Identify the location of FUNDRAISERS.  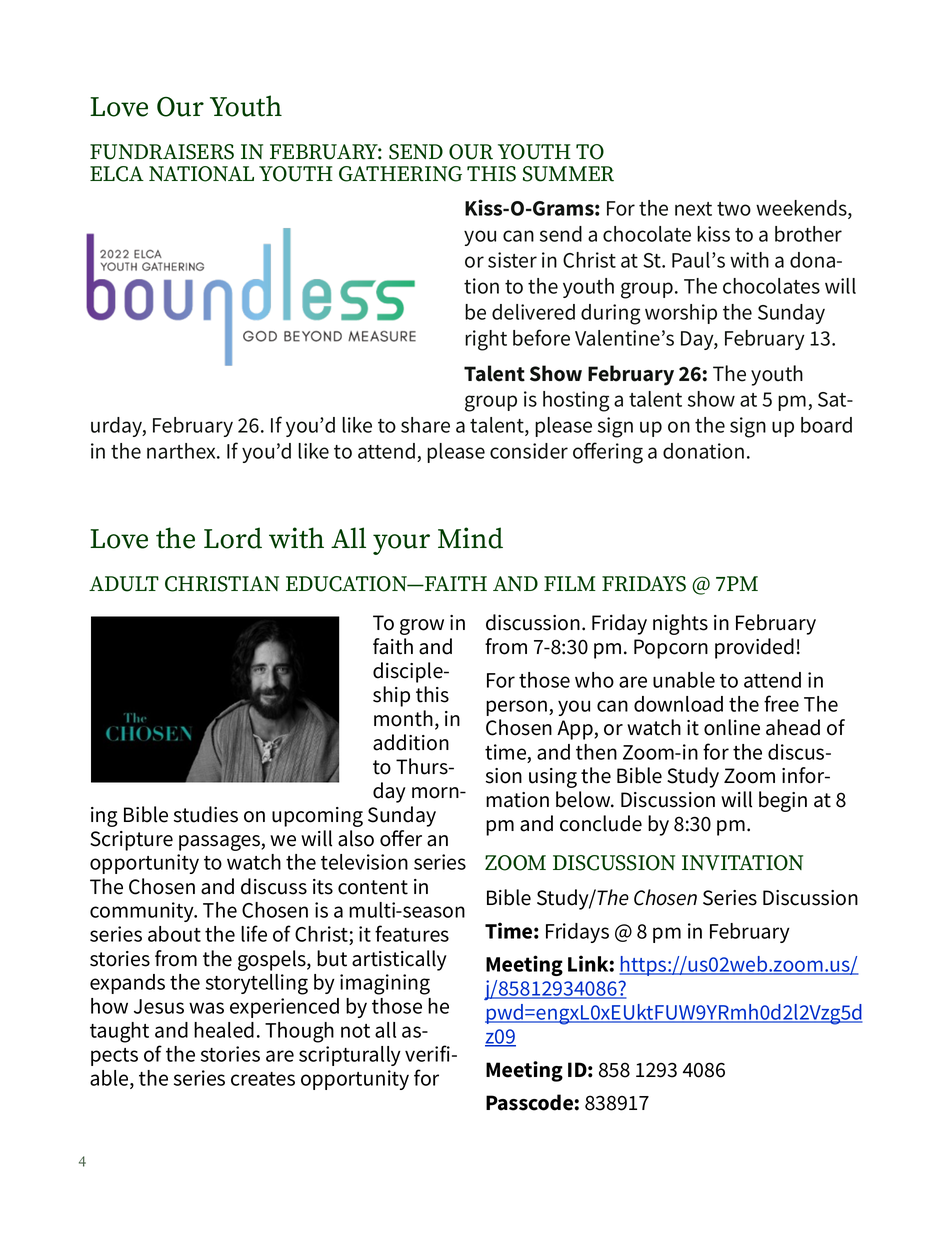
(162, 152).
